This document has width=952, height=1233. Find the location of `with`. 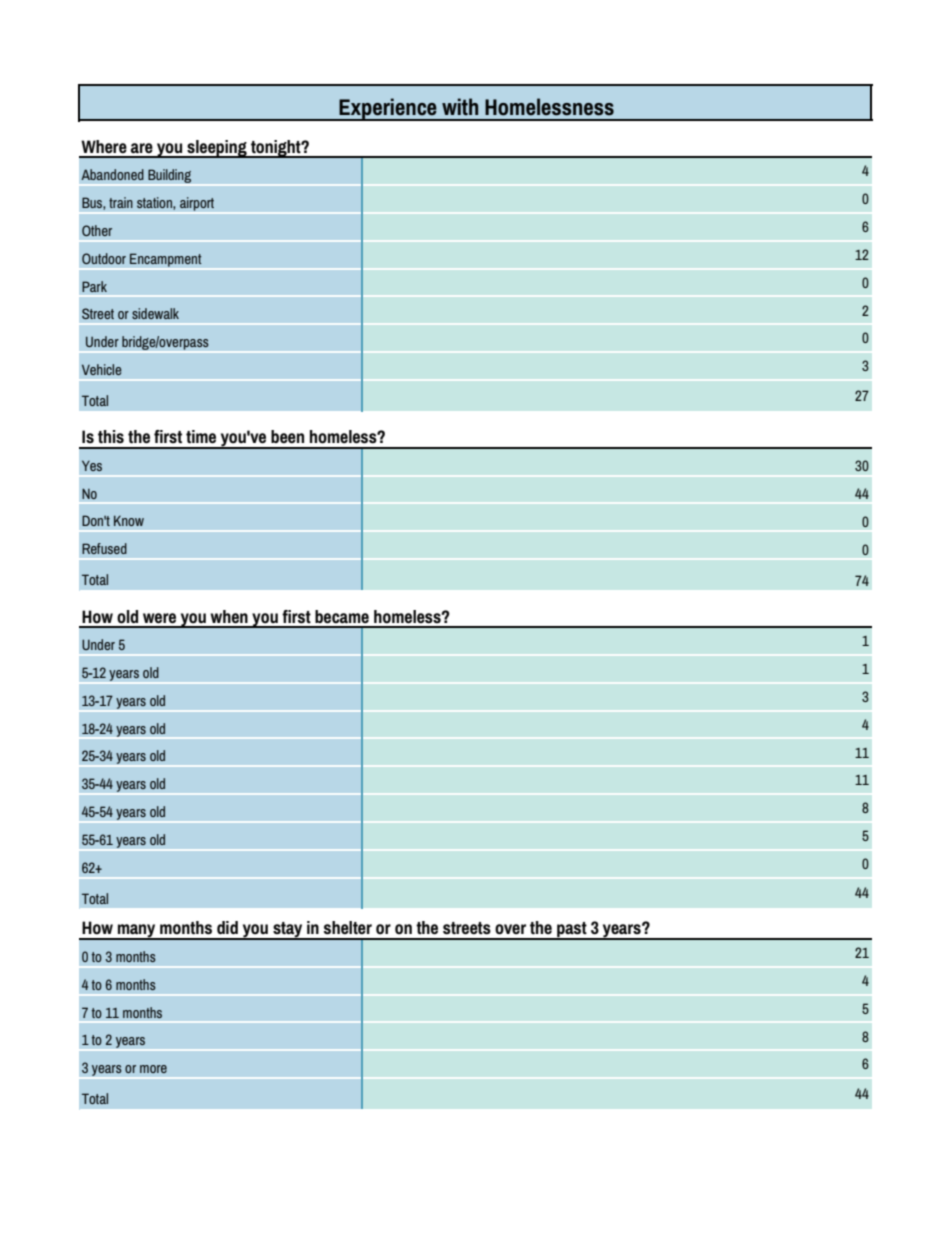

with is located at coordinates (460, 107).
